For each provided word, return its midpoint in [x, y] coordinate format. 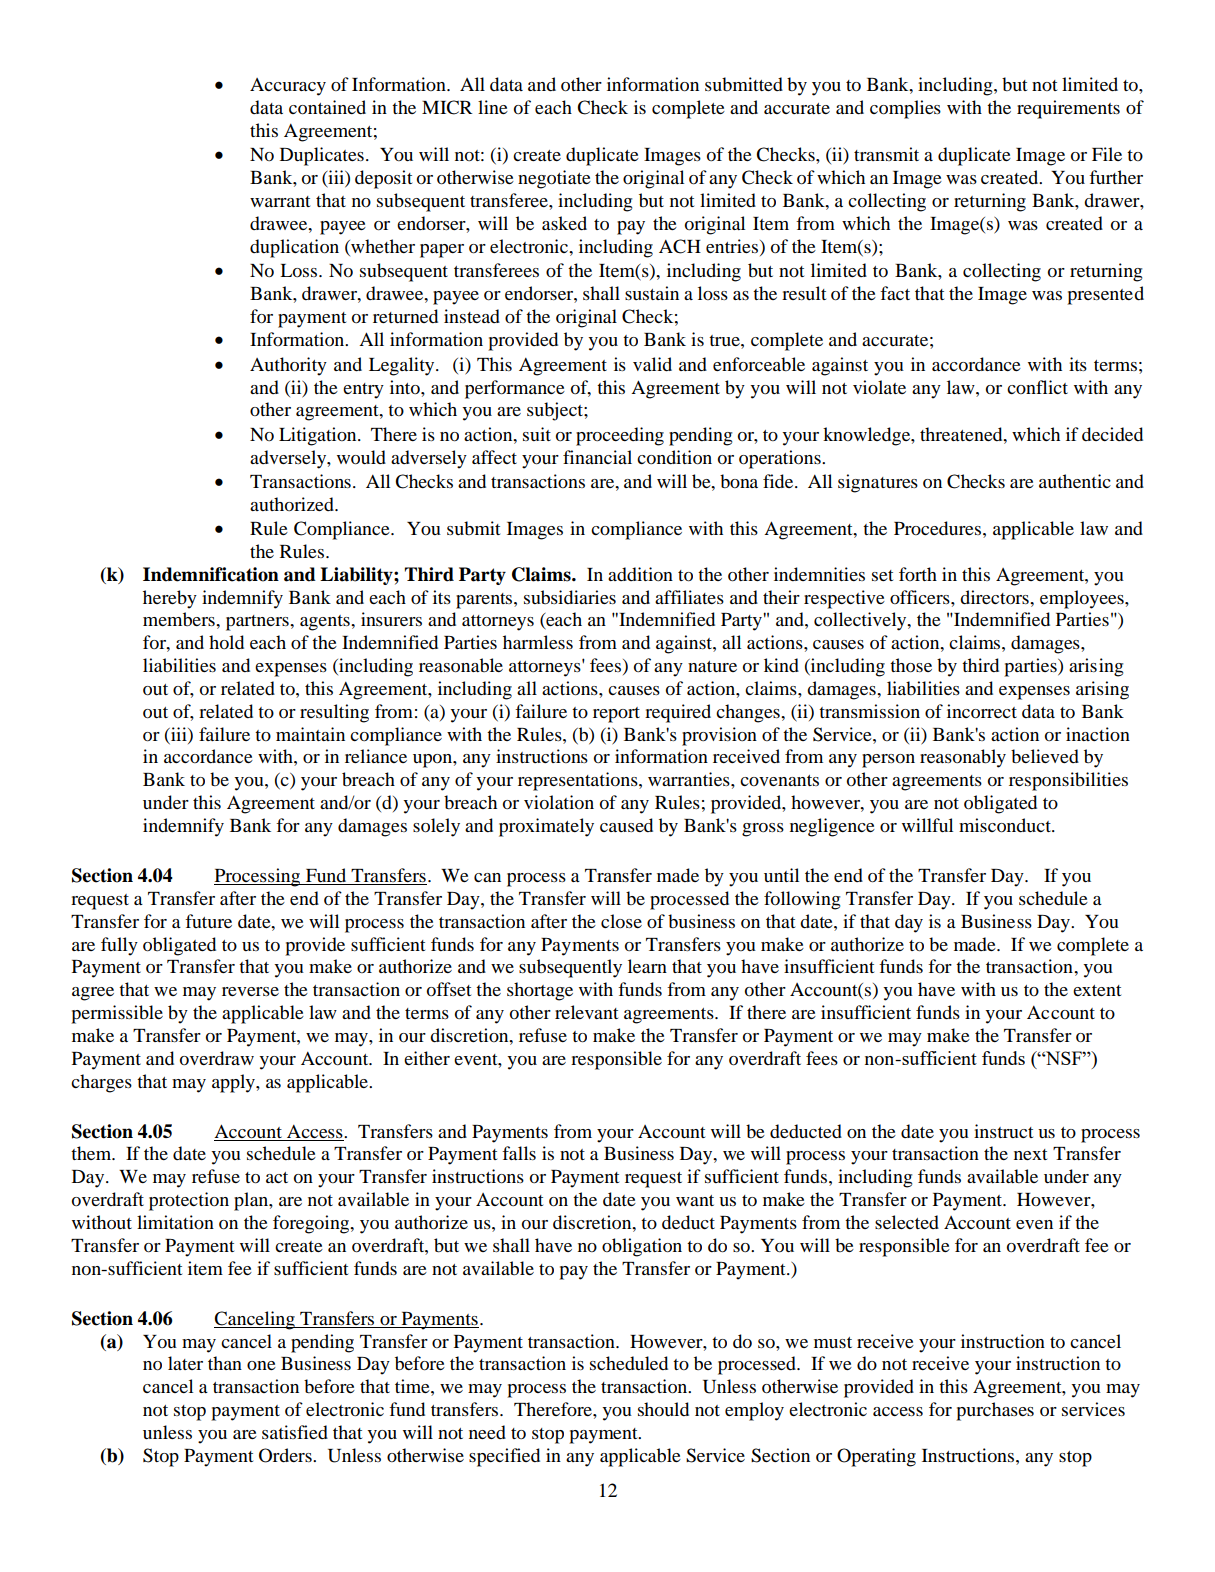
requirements [1068, 109]
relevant [586, 1012]
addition [640, 574]
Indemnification [211, 574]
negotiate [554, 179]
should [663, 1409]
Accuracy [288, 87]
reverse [250, 991]
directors [995, 597]
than [225, 1363]
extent [1097, 990]
